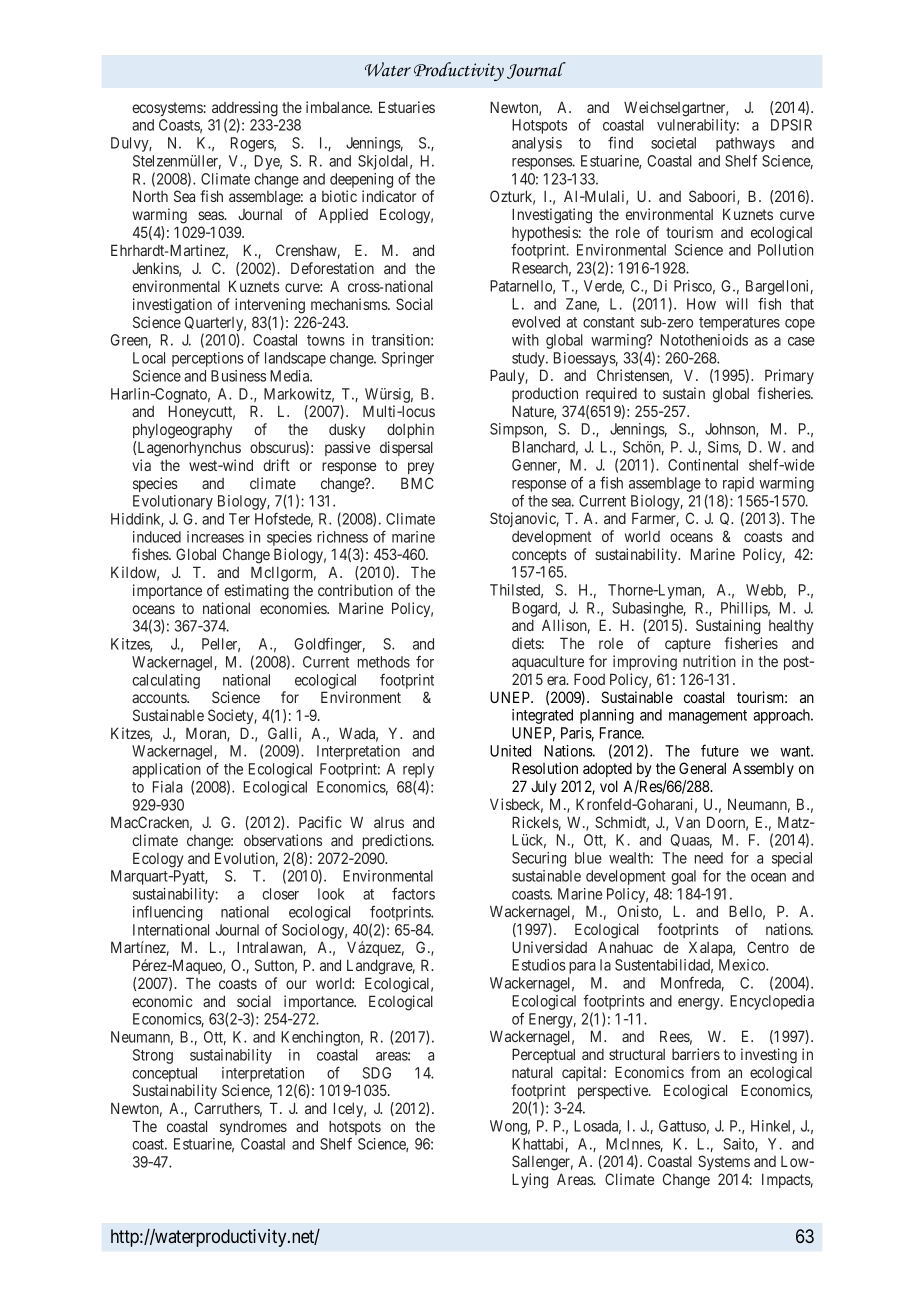 The image size is (924, 1308). Describe the element at coordinates (283, 840) in the screenshot. I see `observations` at that location.
